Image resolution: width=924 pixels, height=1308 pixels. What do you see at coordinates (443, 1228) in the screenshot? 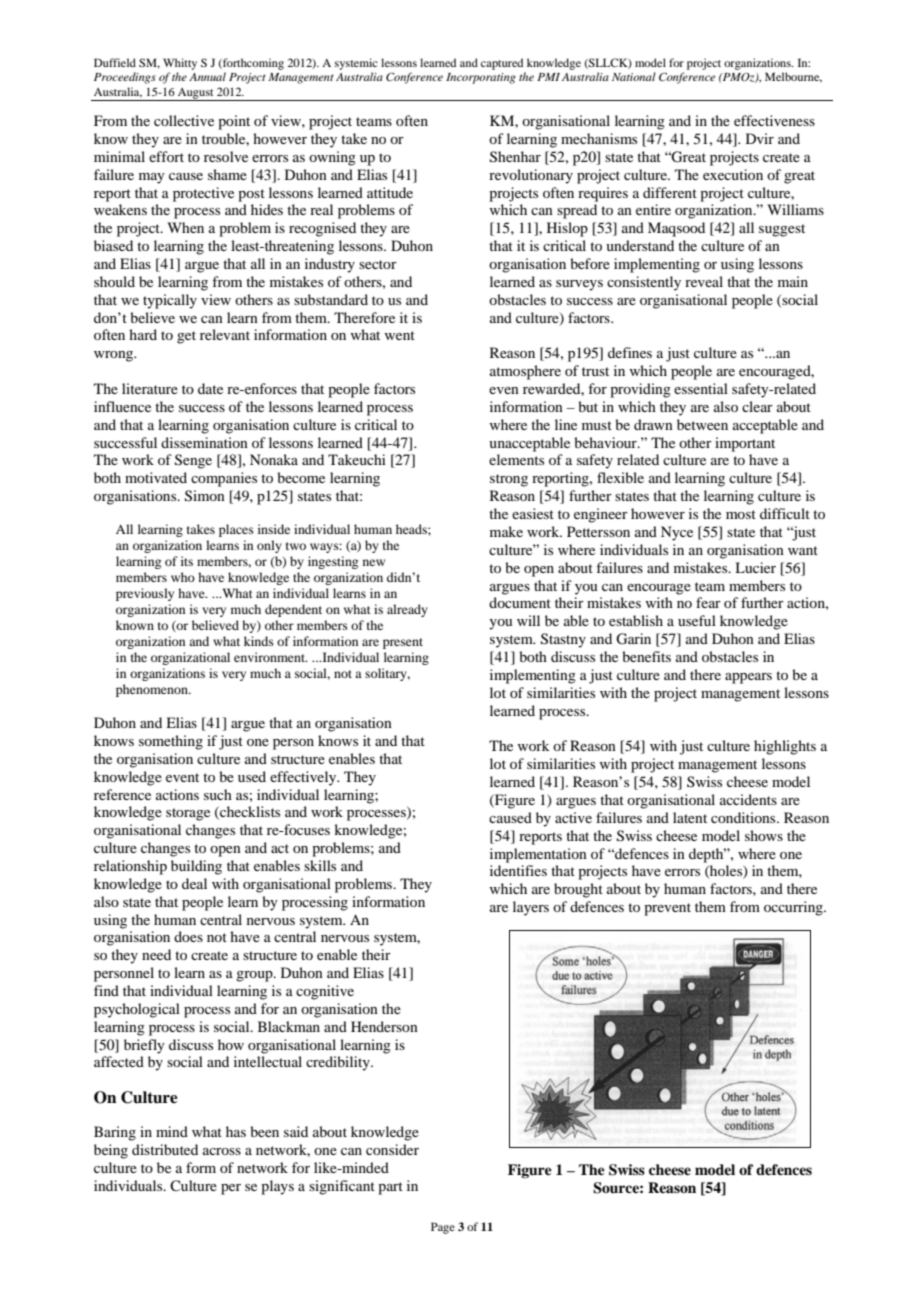
I see `Page` at bounding box center [443, 1228].
